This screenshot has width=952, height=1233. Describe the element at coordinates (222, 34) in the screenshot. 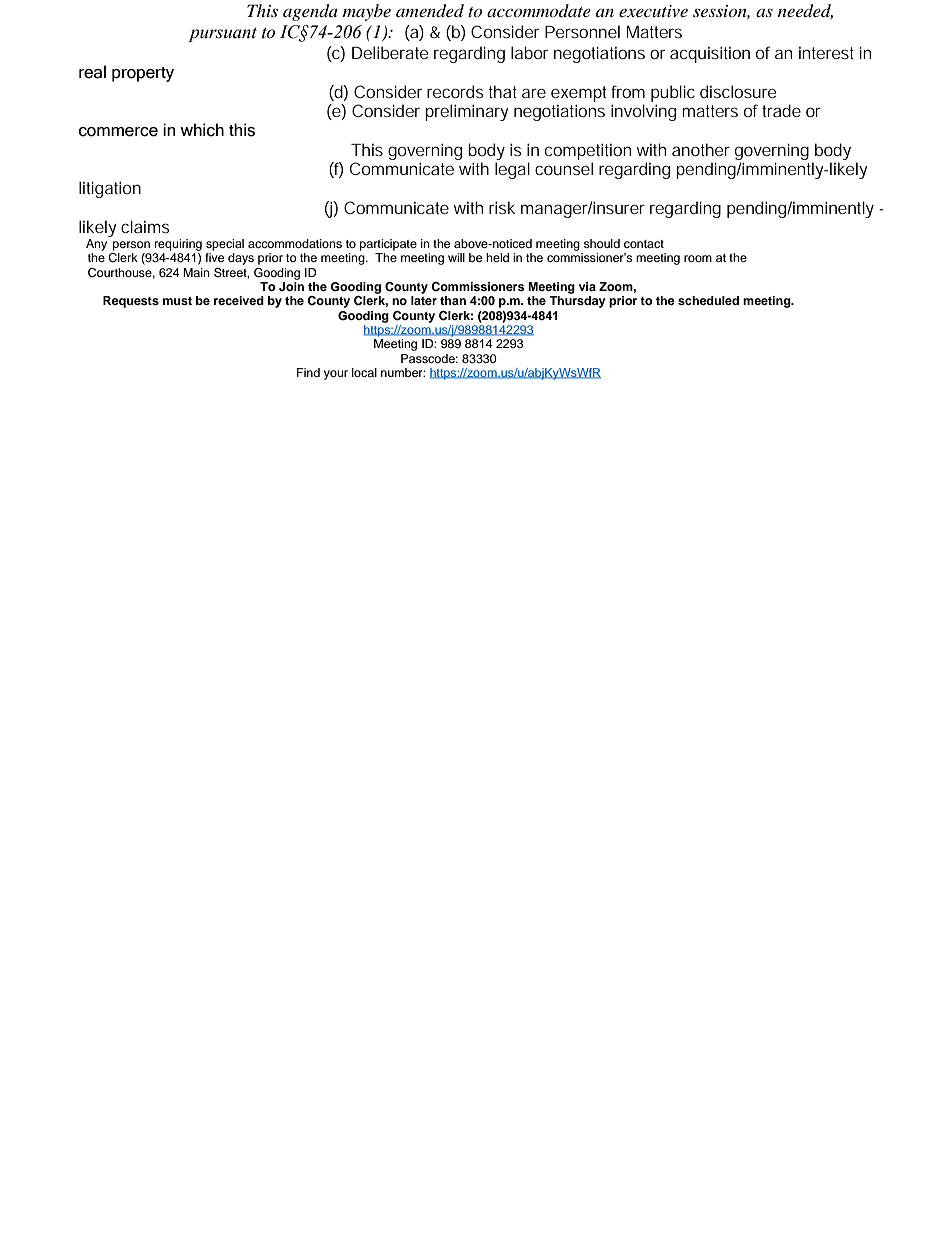

I see `pursuant` at that location.
